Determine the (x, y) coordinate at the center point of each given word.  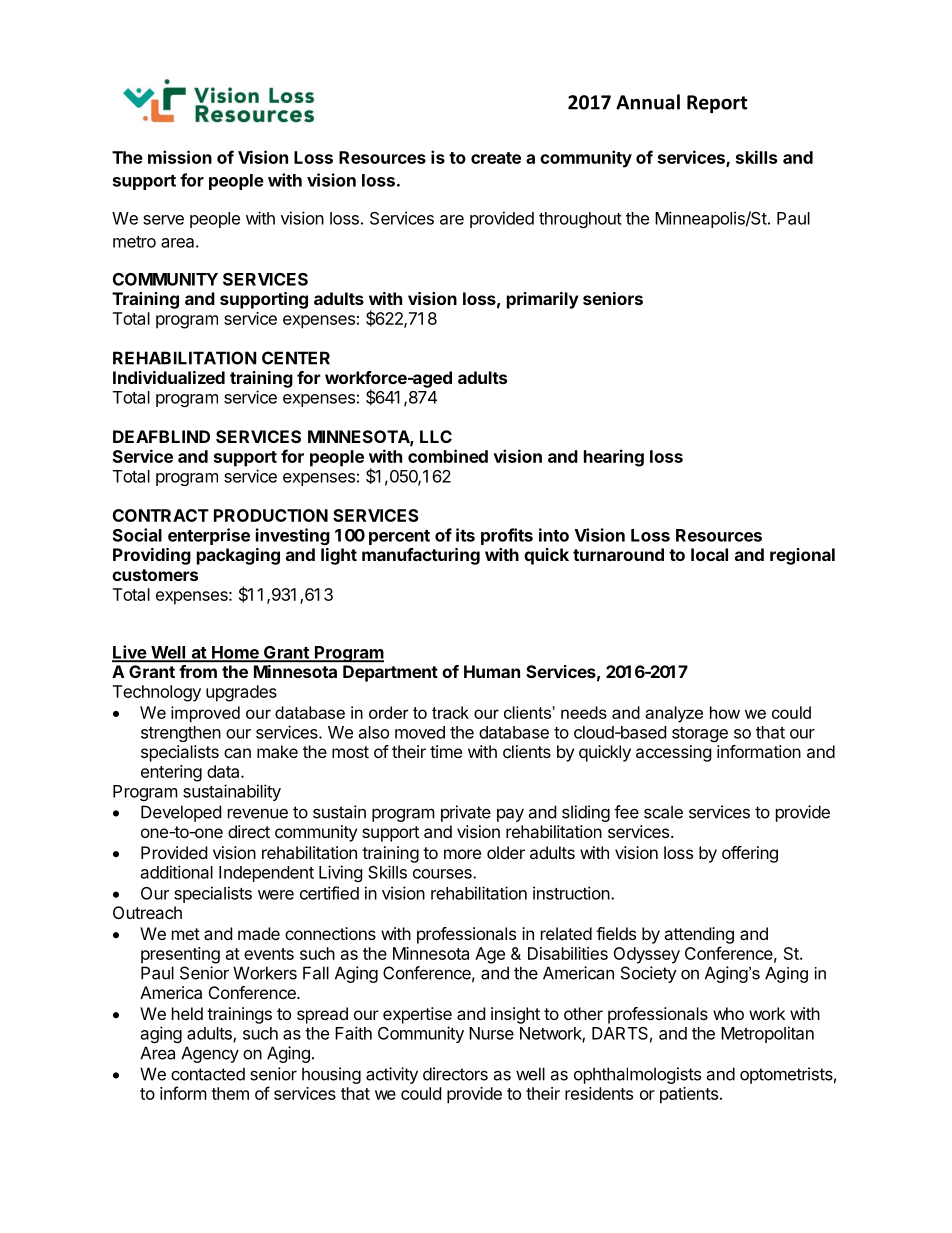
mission (180, 157)
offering (750, 854)
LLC (436, 436)
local (709, 554)
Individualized (169, 377)
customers (155, 575)
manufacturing (421, 556)
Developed (181, 813)
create (496, 158)
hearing (614, 458)
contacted (208, 1074)
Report (717, 104)
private (466, 813)
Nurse (491, 1033)
